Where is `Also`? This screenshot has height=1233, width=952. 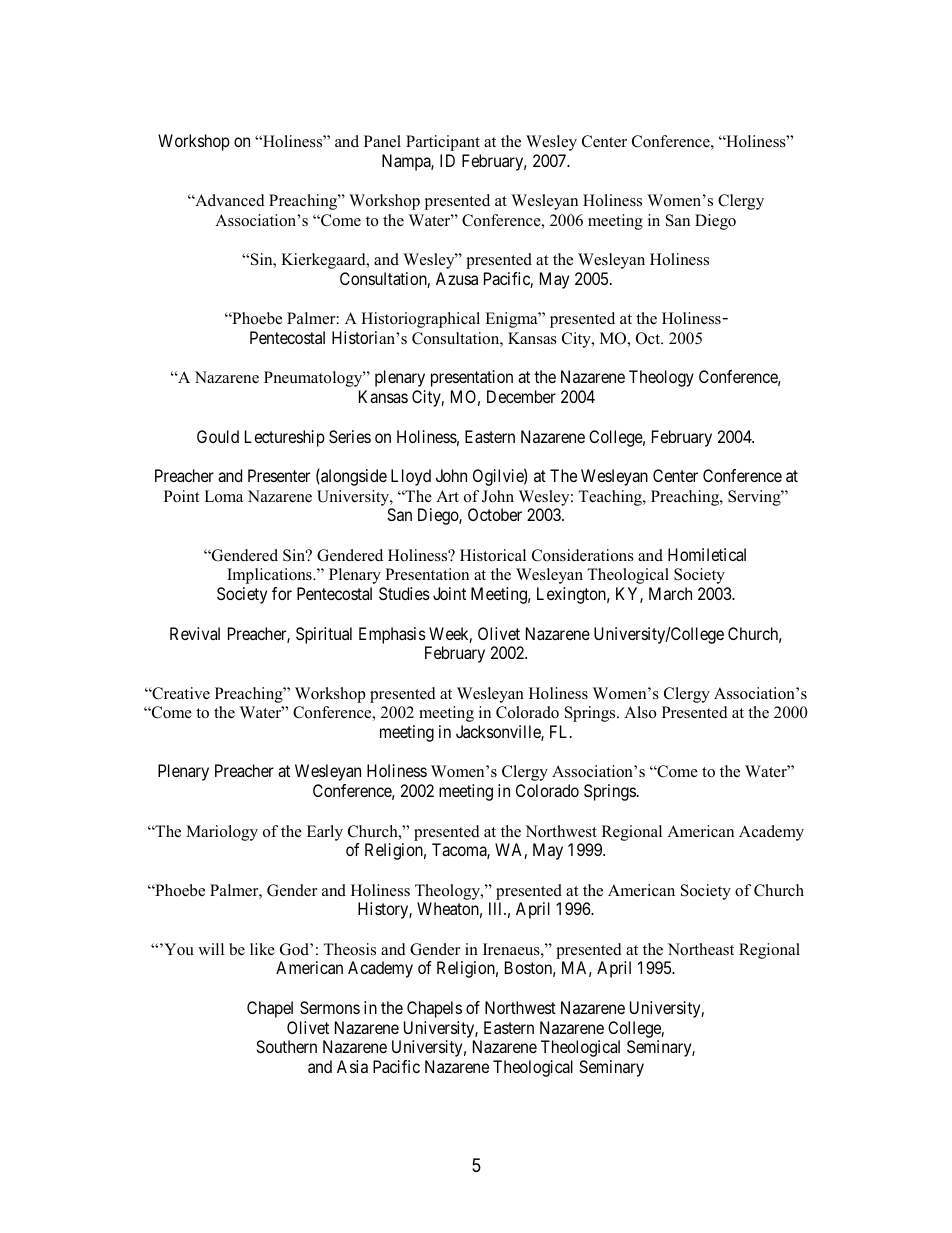
Also is located at coordinates (640, 712).
